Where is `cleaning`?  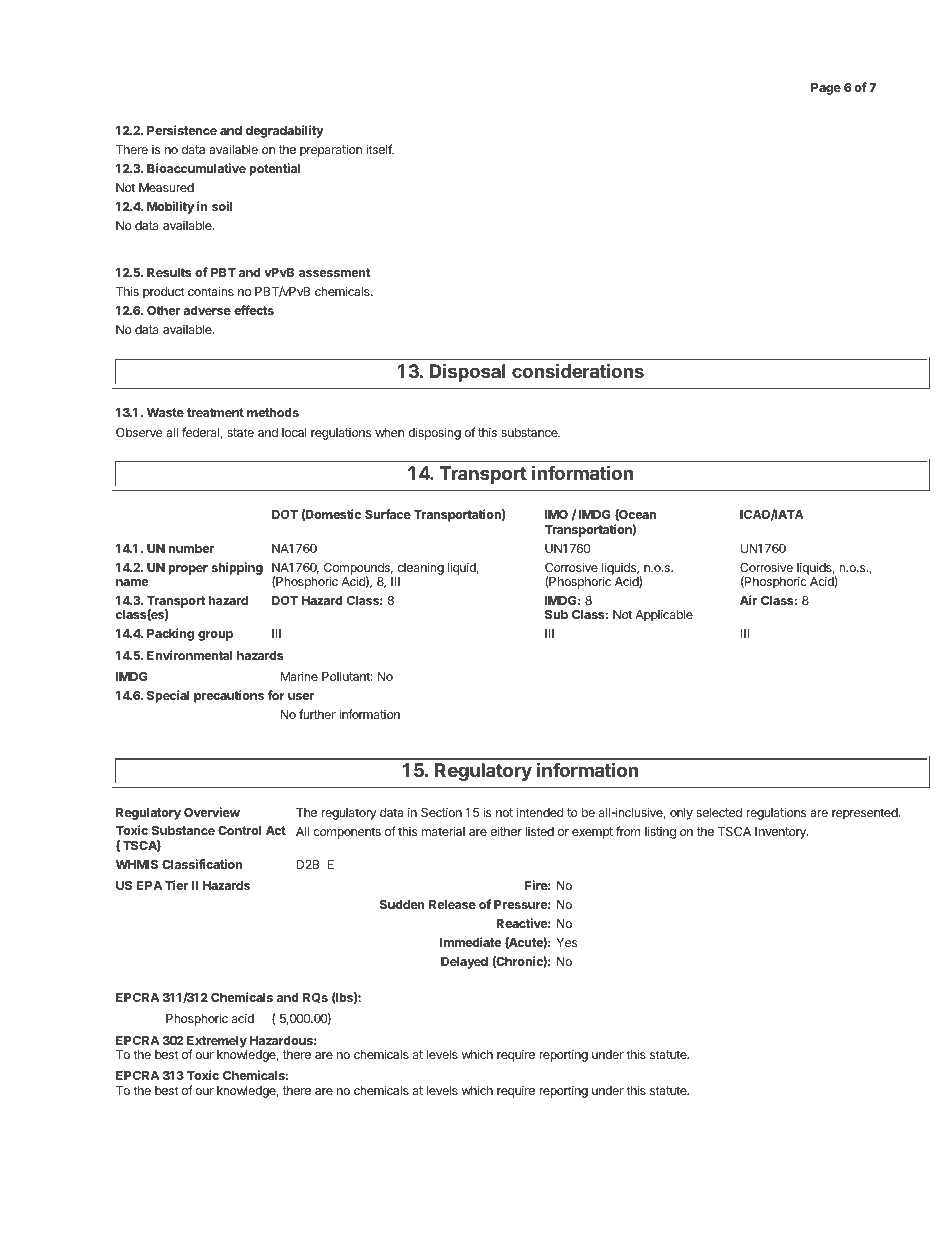 cleaning is located at coordinates (419, 570).
